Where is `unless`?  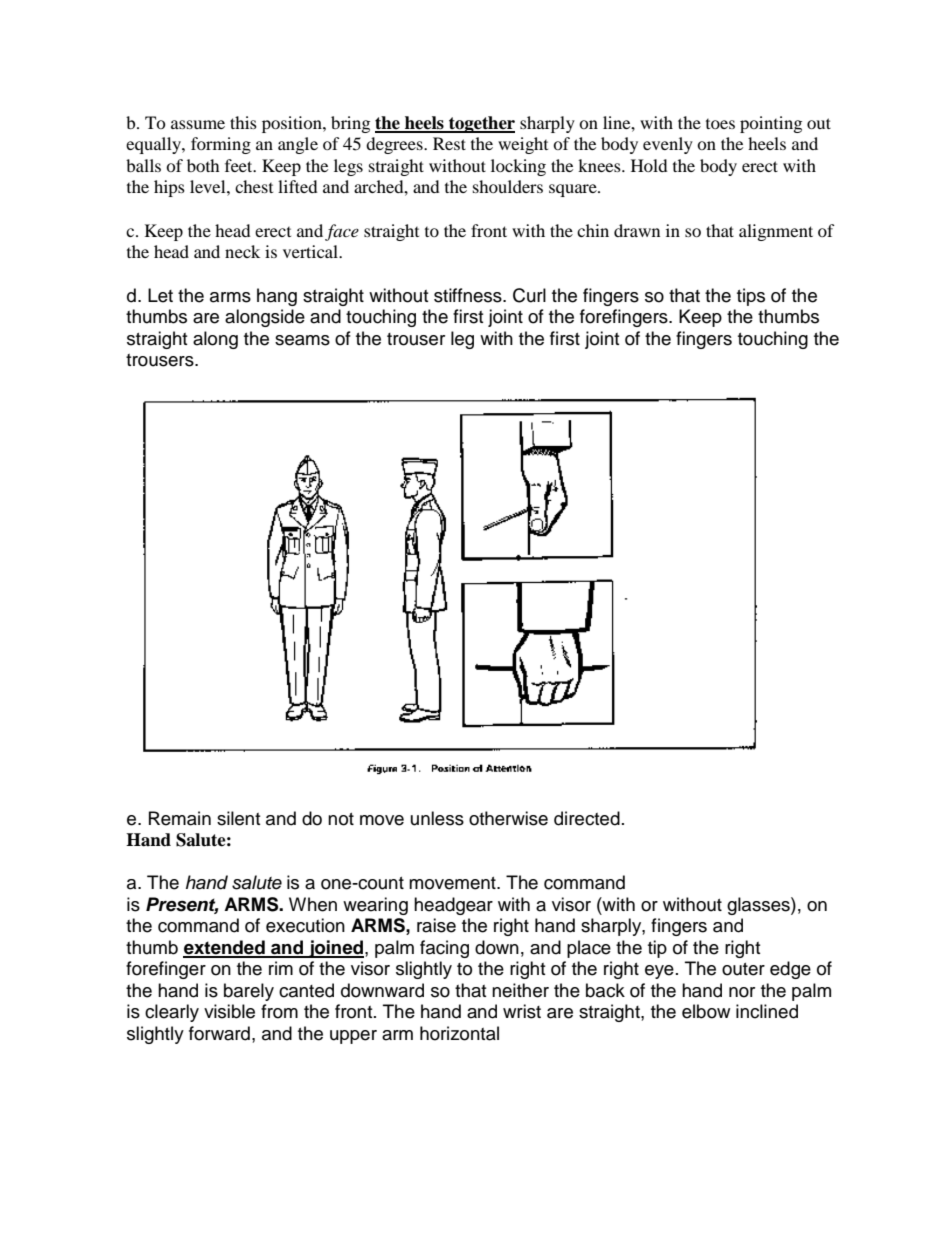
unless is located at coordinates (437, 818).
